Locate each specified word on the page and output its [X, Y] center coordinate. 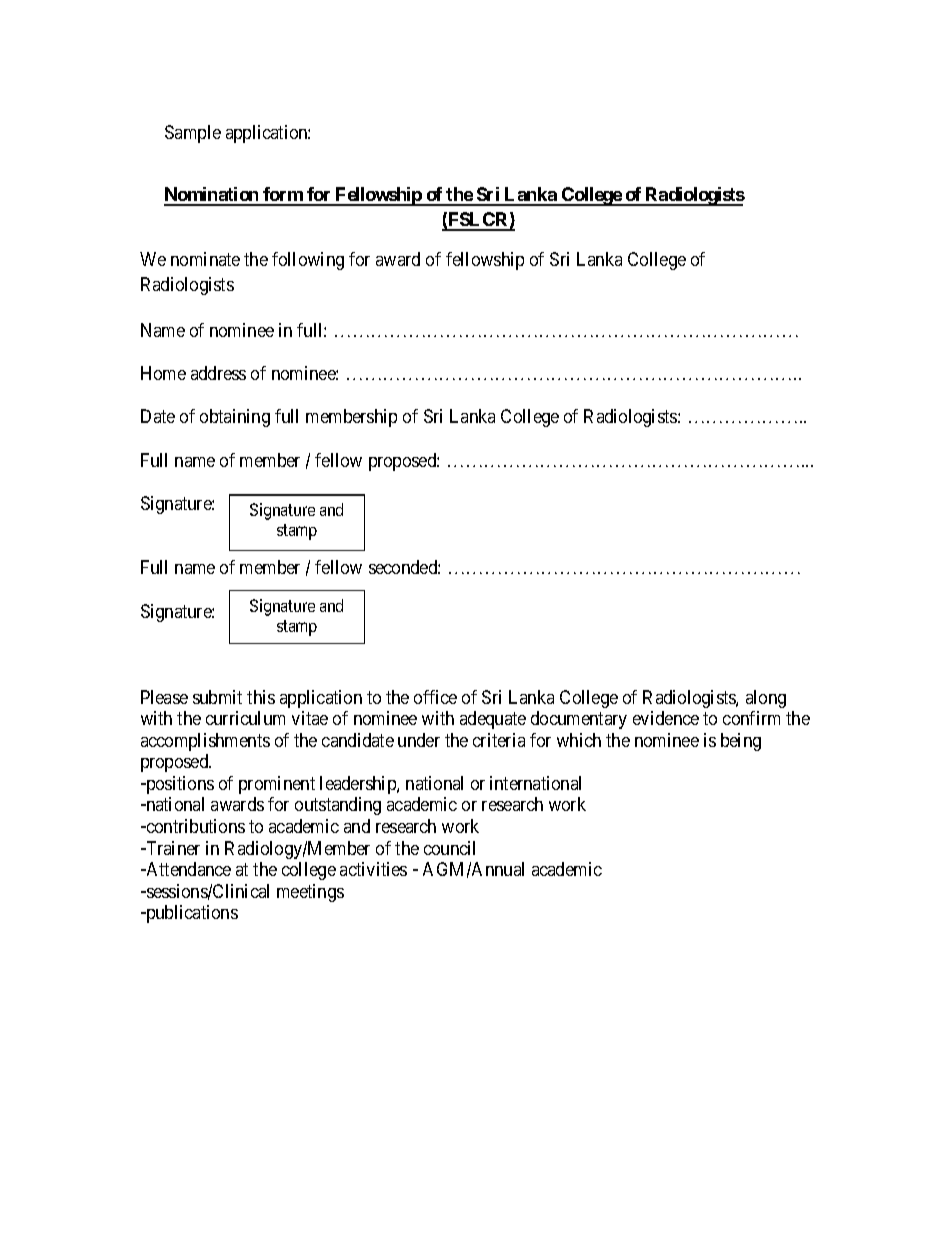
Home [163, 373]
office [435, 697]
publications [191, 914]
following [308, 261]
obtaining [235, 418]
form [283, 196]
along [766, 699]
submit [217, 697]
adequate [493, 720]
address [218, 373]
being [741, 742]
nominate [205, 259]
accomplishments [205, 742]
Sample [193, 134]
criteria [499, 740]
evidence [666, 718]
